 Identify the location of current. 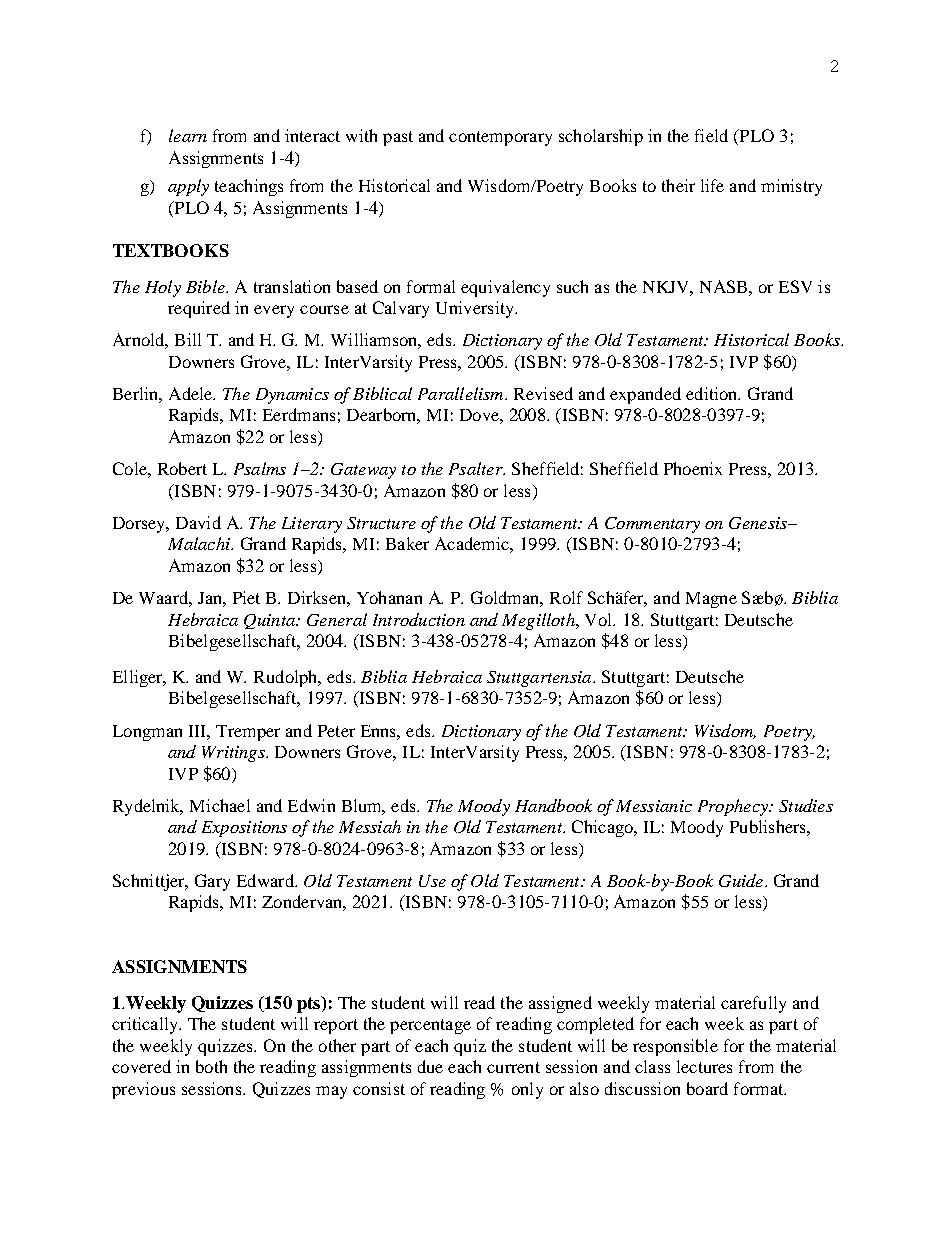
(513, 1067).
